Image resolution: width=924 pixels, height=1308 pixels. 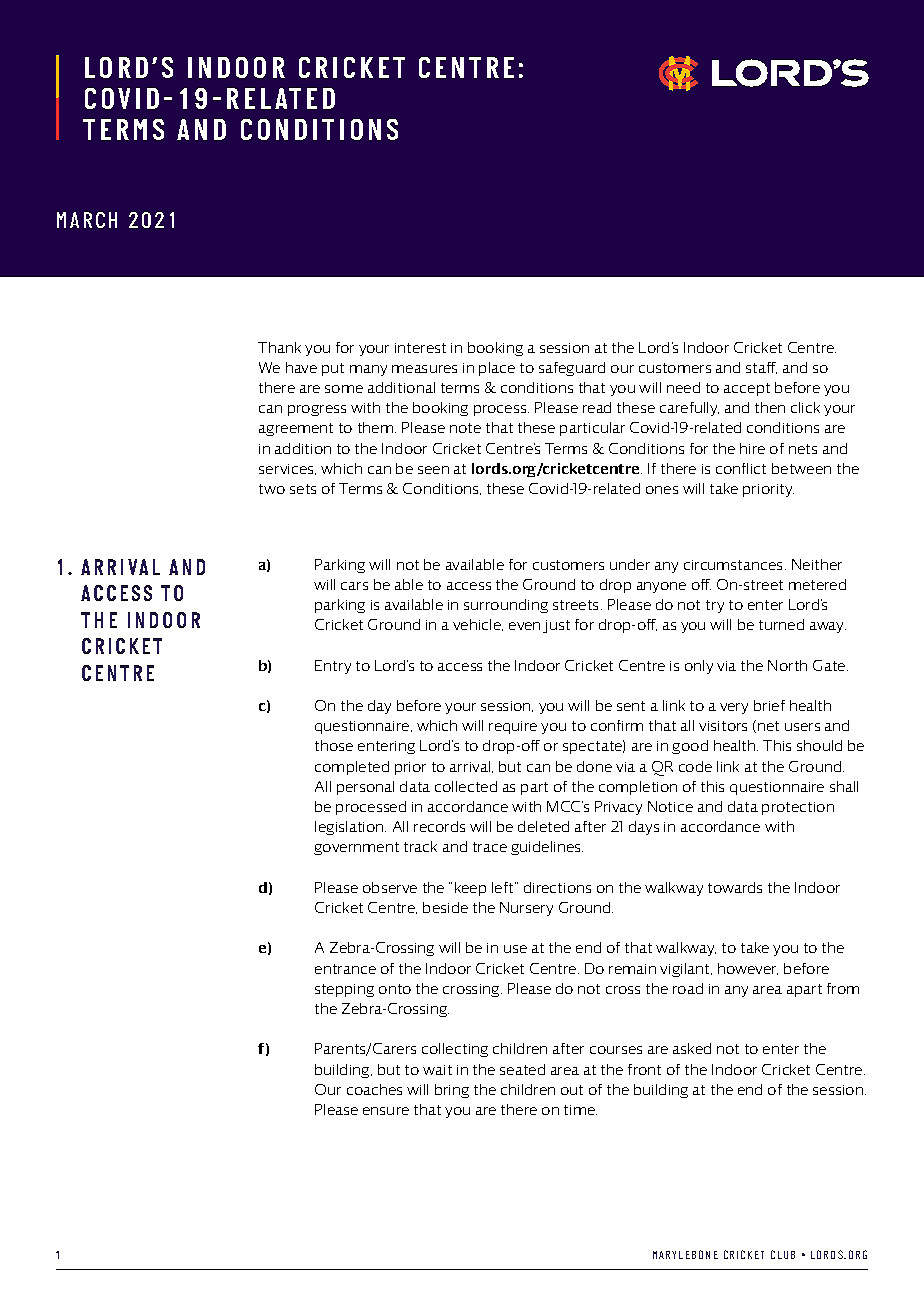 I want to click on between, so click(x=801, y=468).
